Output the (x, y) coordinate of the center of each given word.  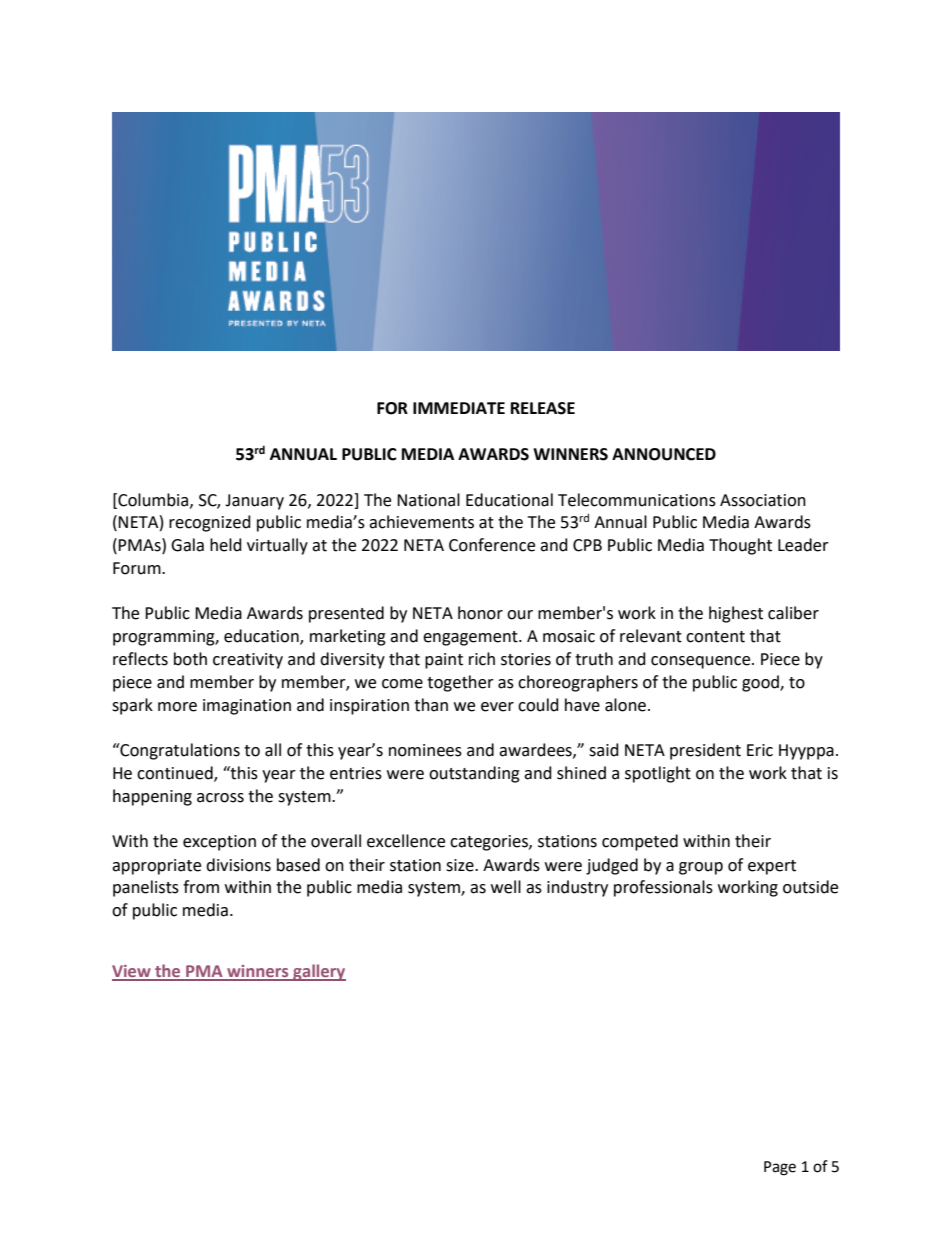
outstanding (474, 774)
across (220, 798)
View (132, 972)
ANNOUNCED (664, 454)
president (705, 751)
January (254, 502)
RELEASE (543, 408)
